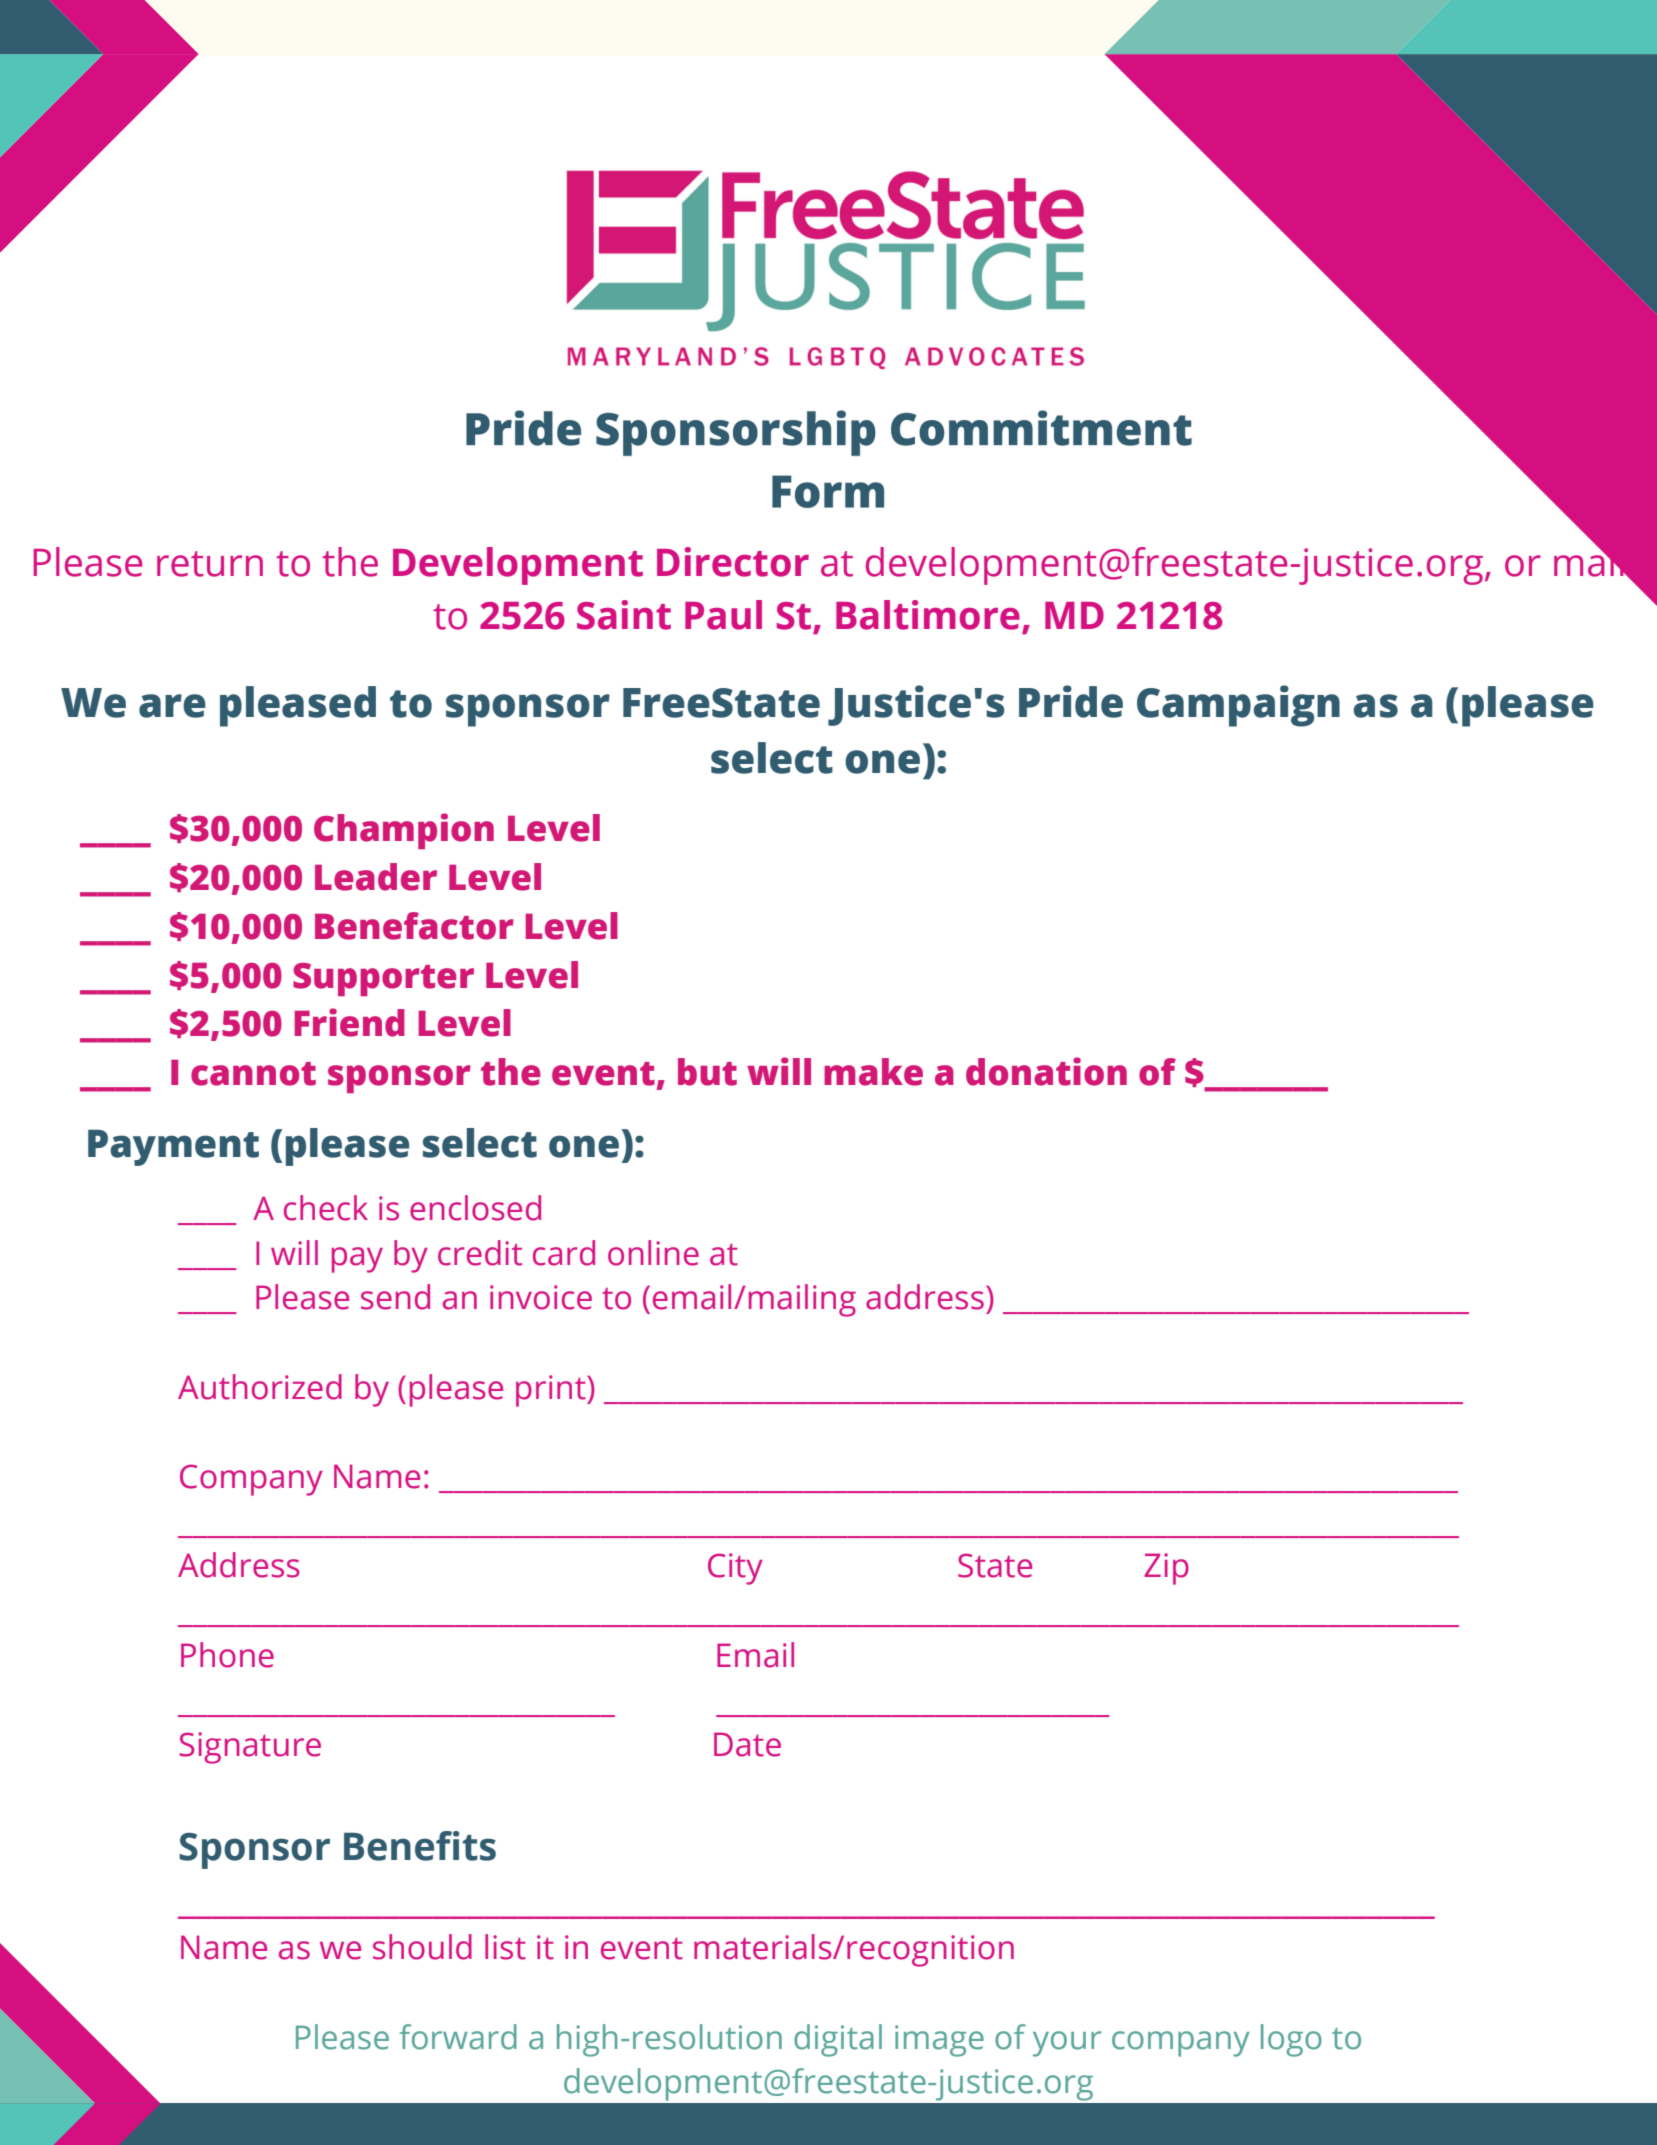  What do you see at coordinates (1067, 2044) in the screenshot?
I see `your` at bounding box center [1067, 2044].
